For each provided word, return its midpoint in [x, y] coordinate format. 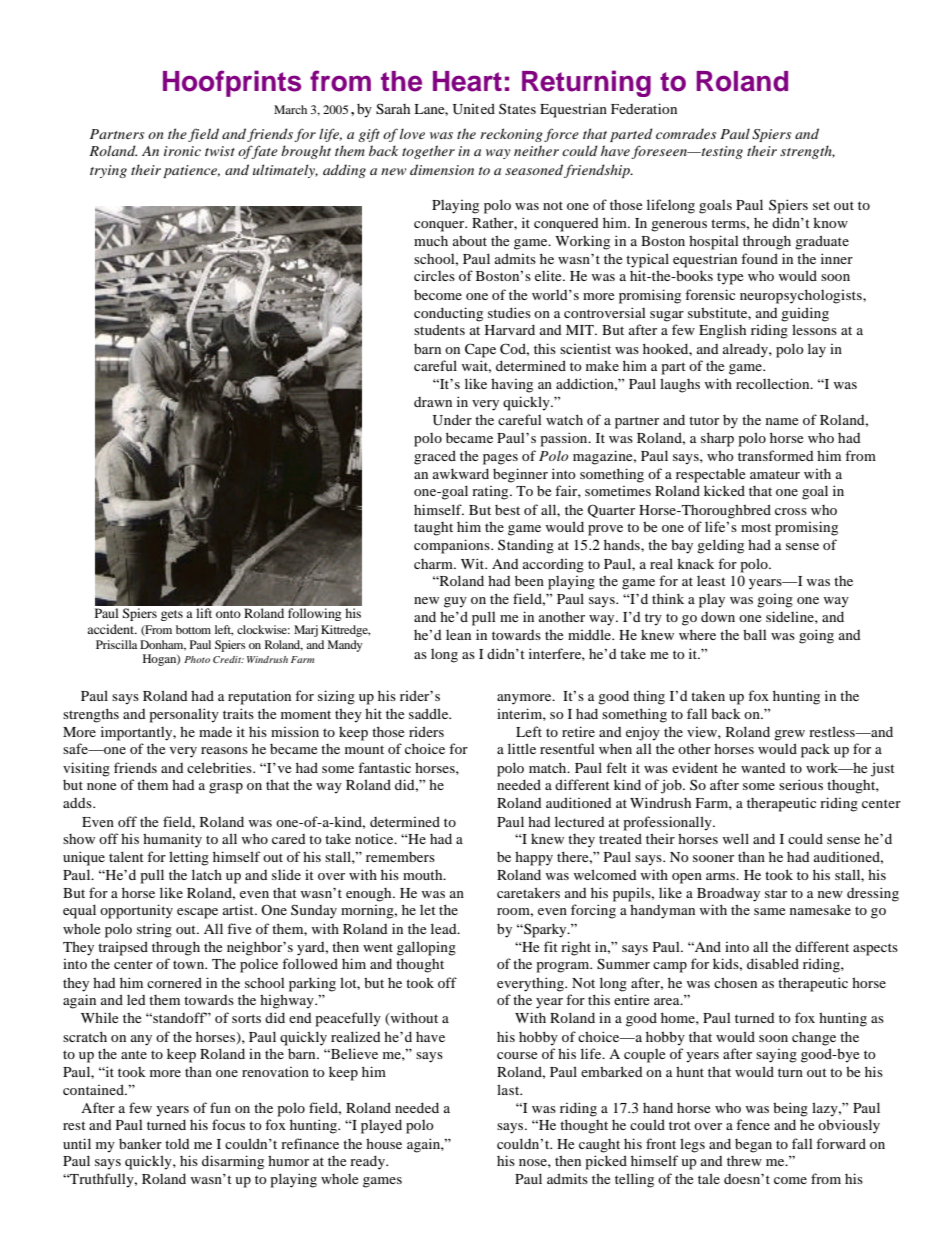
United [474, 109]
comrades [686, 133]
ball [755, 634]
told [177, 1144]
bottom [193, 629]
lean [458, 635]
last [509, 1089]
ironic [182, 151]
